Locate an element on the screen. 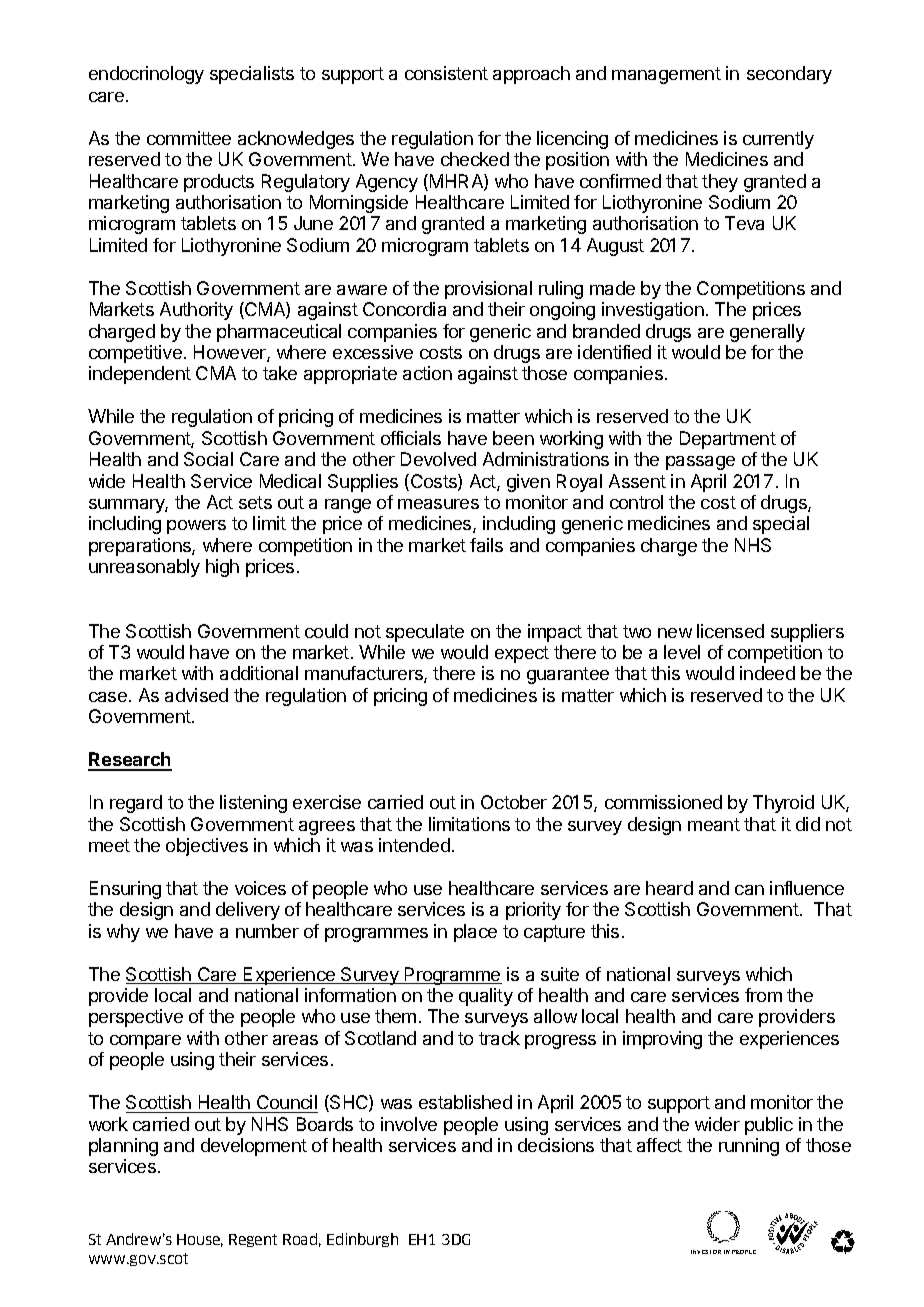 The width and height of the screenshot is (924, 1307). Edinburgh is located at coordinates (362, 1240).
